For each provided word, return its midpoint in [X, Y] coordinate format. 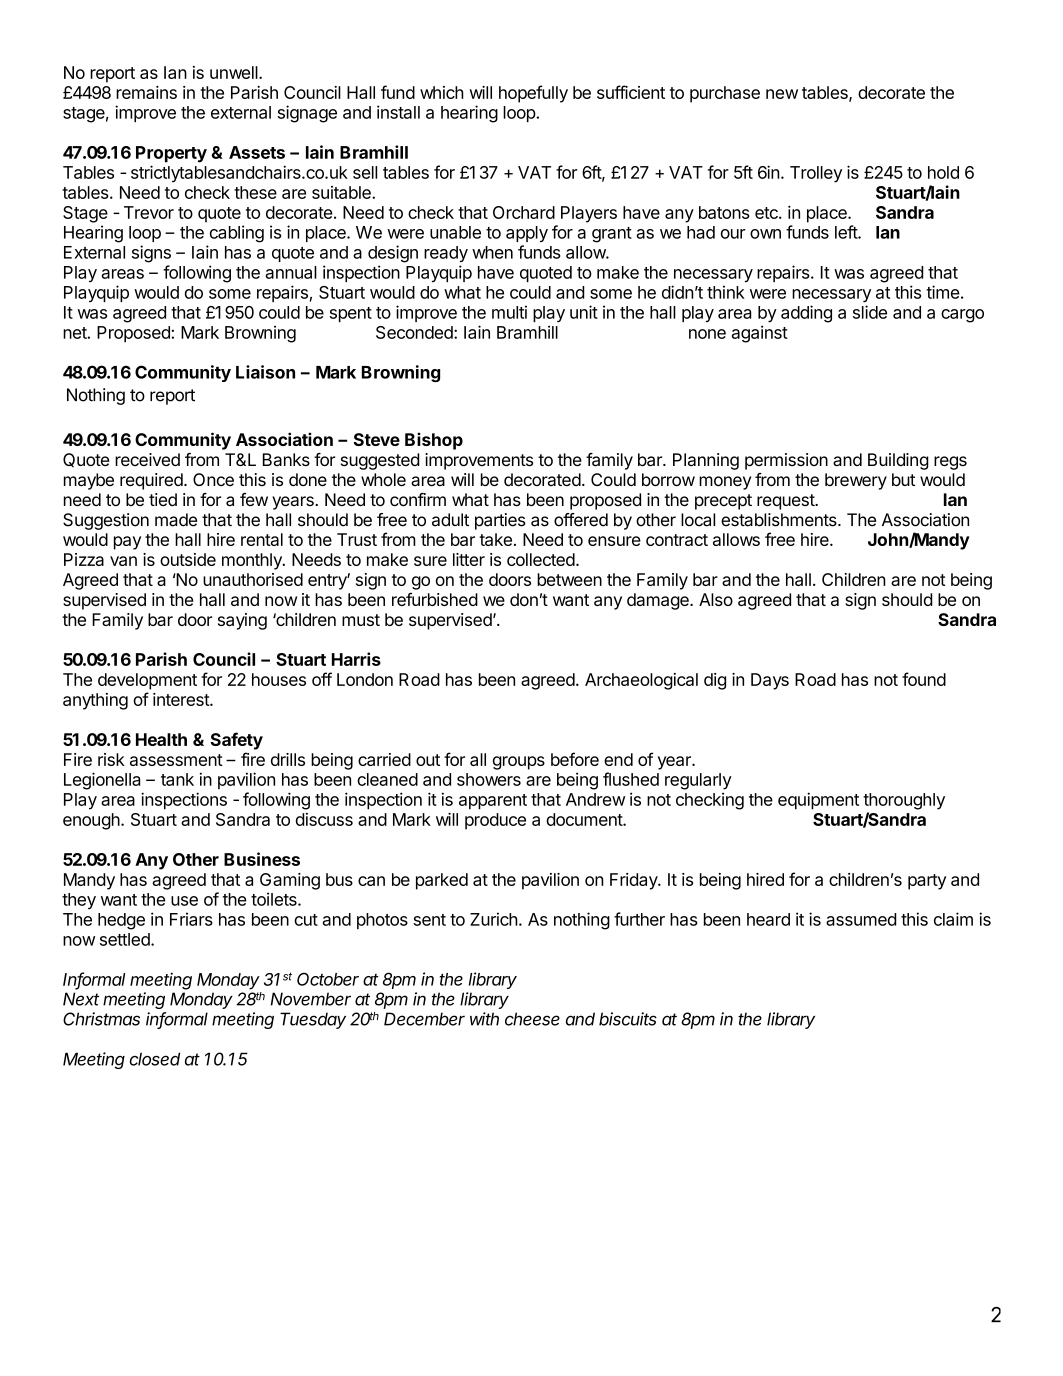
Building [898, 461]
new [782, 94]
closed [155, 1059]
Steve [377, 439]
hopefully [533, 94]
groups [519, 763]
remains [146, 92]
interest [182, 699]
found [924, 679]
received [147, 459]
